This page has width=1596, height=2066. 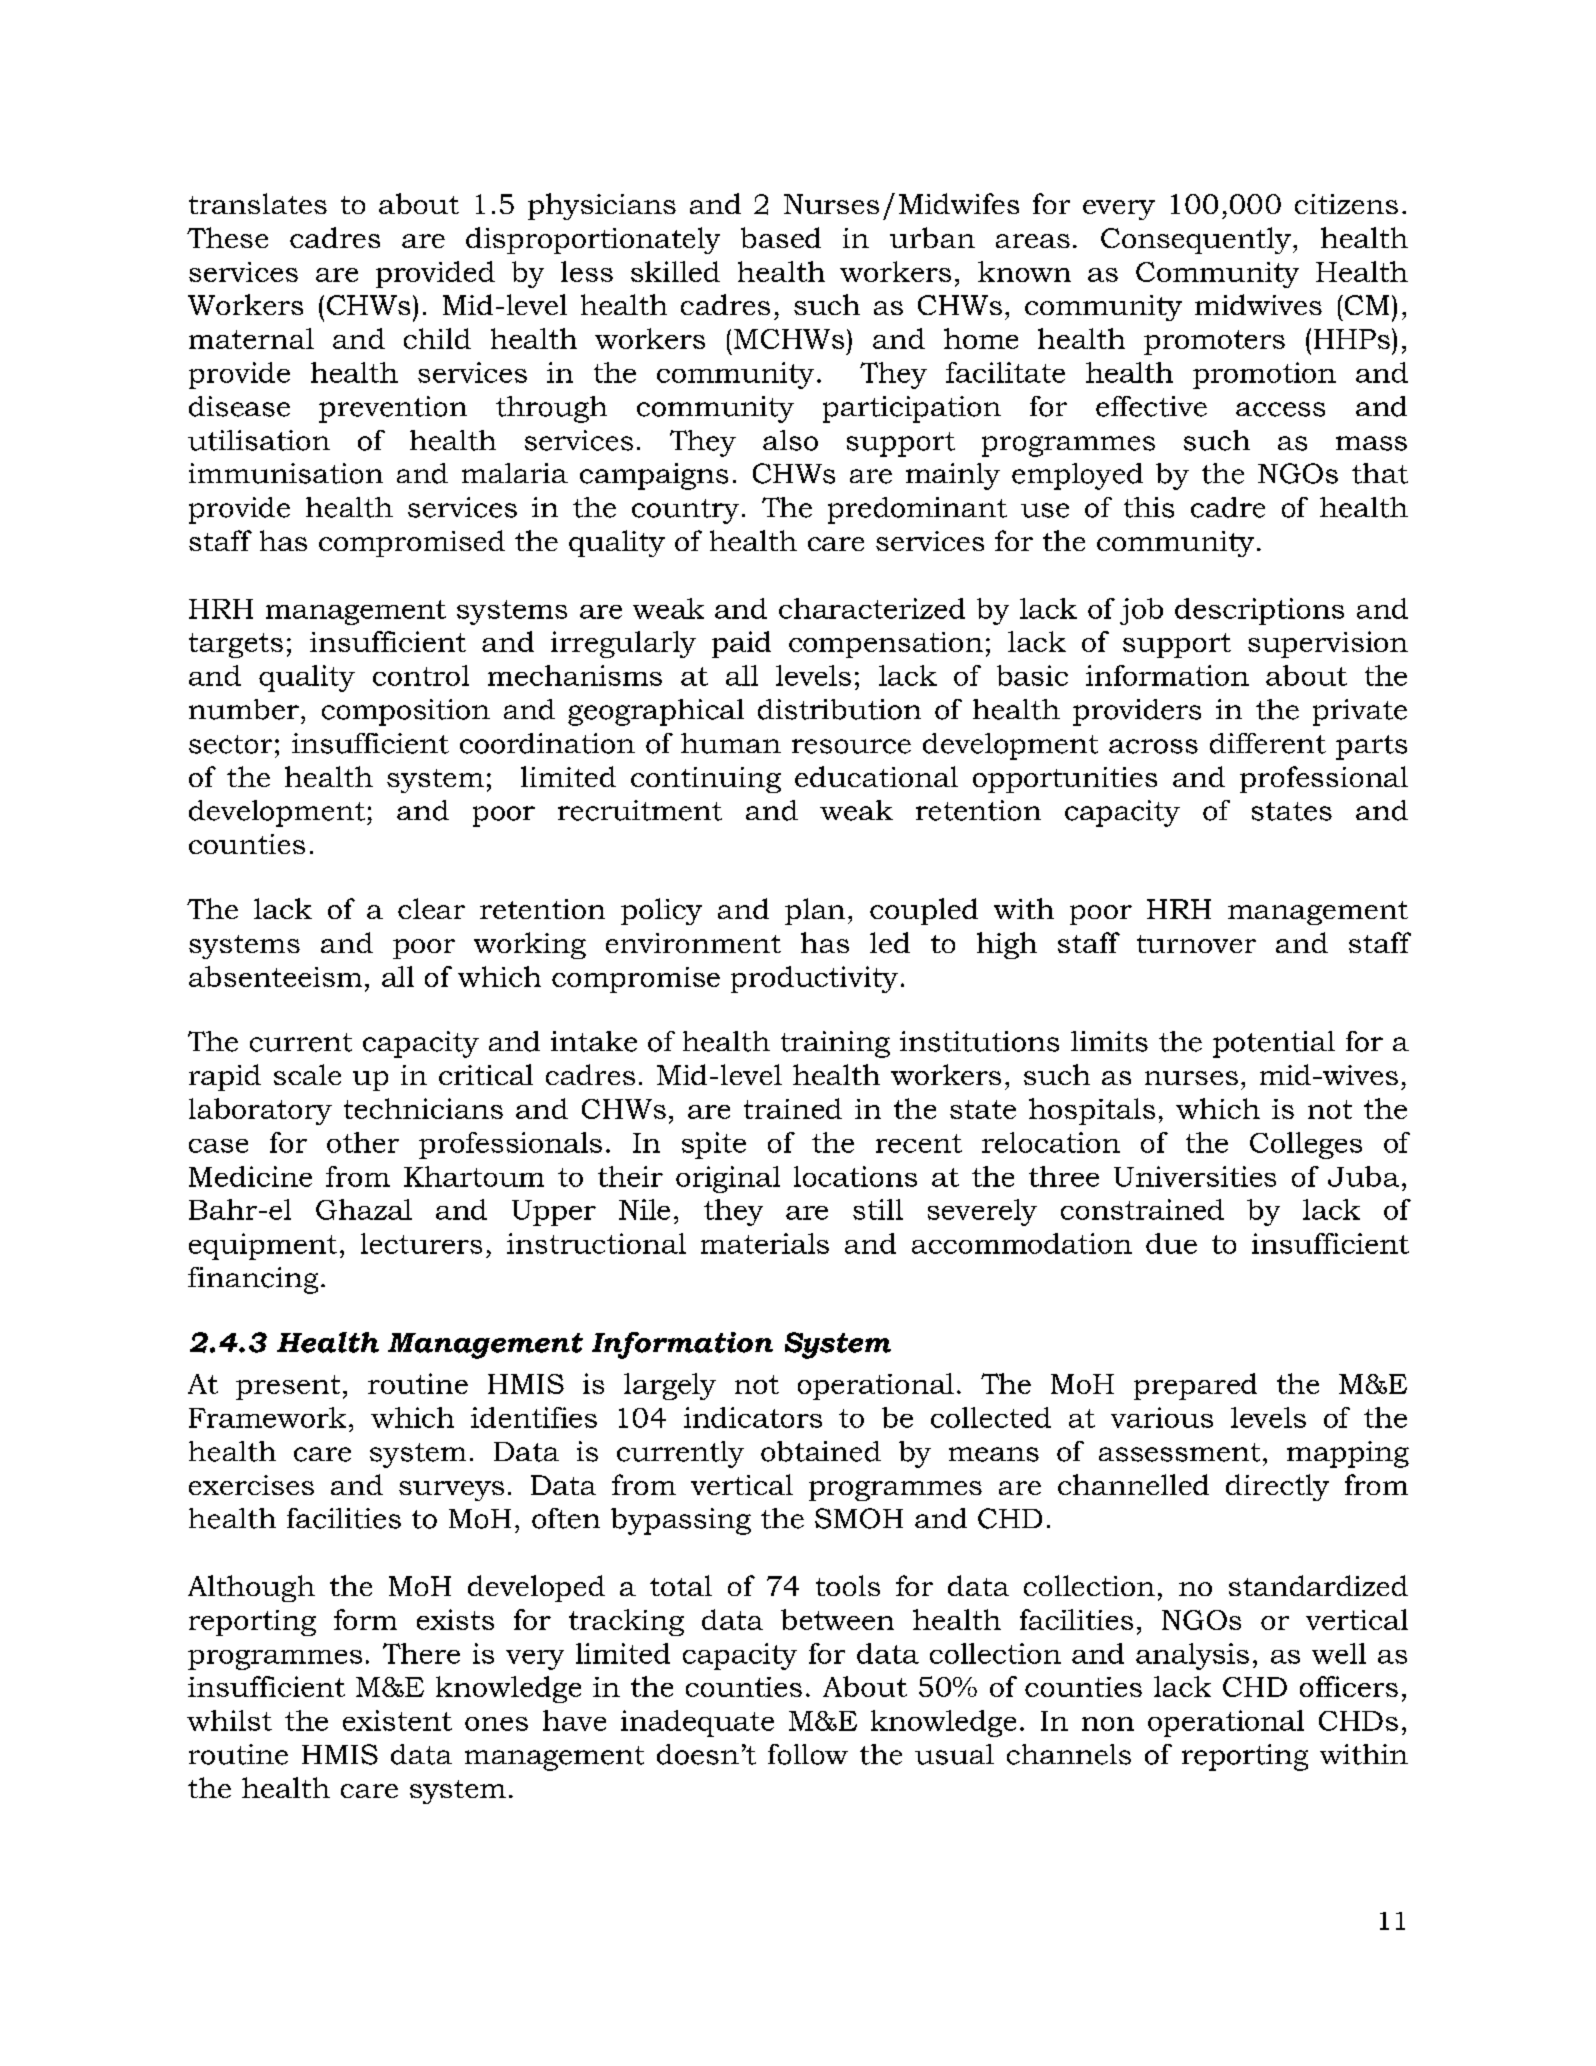 I want to click on paid, so click(x=741, y=644).
